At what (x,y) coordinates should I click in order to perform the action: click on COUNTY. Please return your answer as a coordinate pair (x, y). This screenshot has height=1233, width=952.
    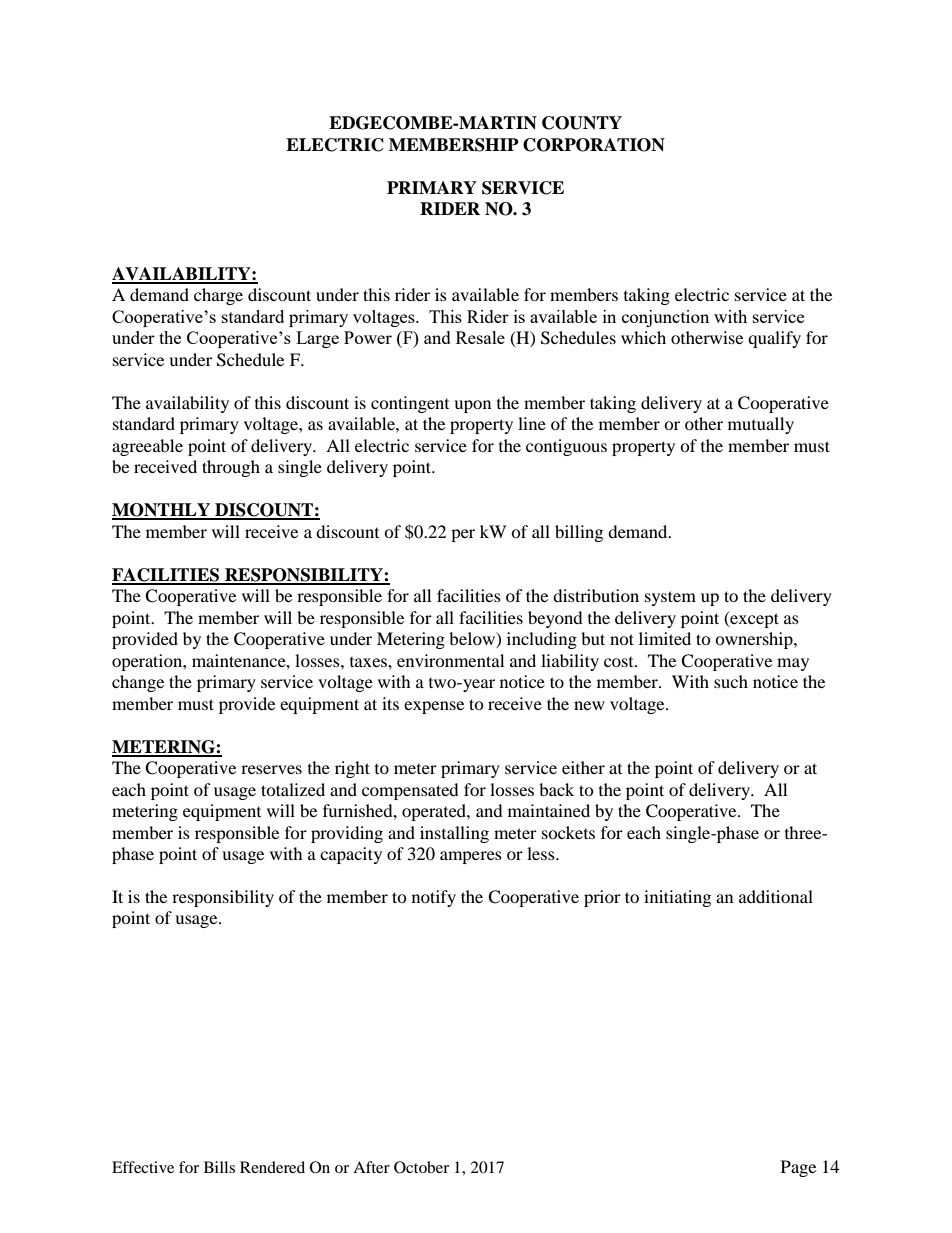
    Looking at the image, I should click on (582, 123).
